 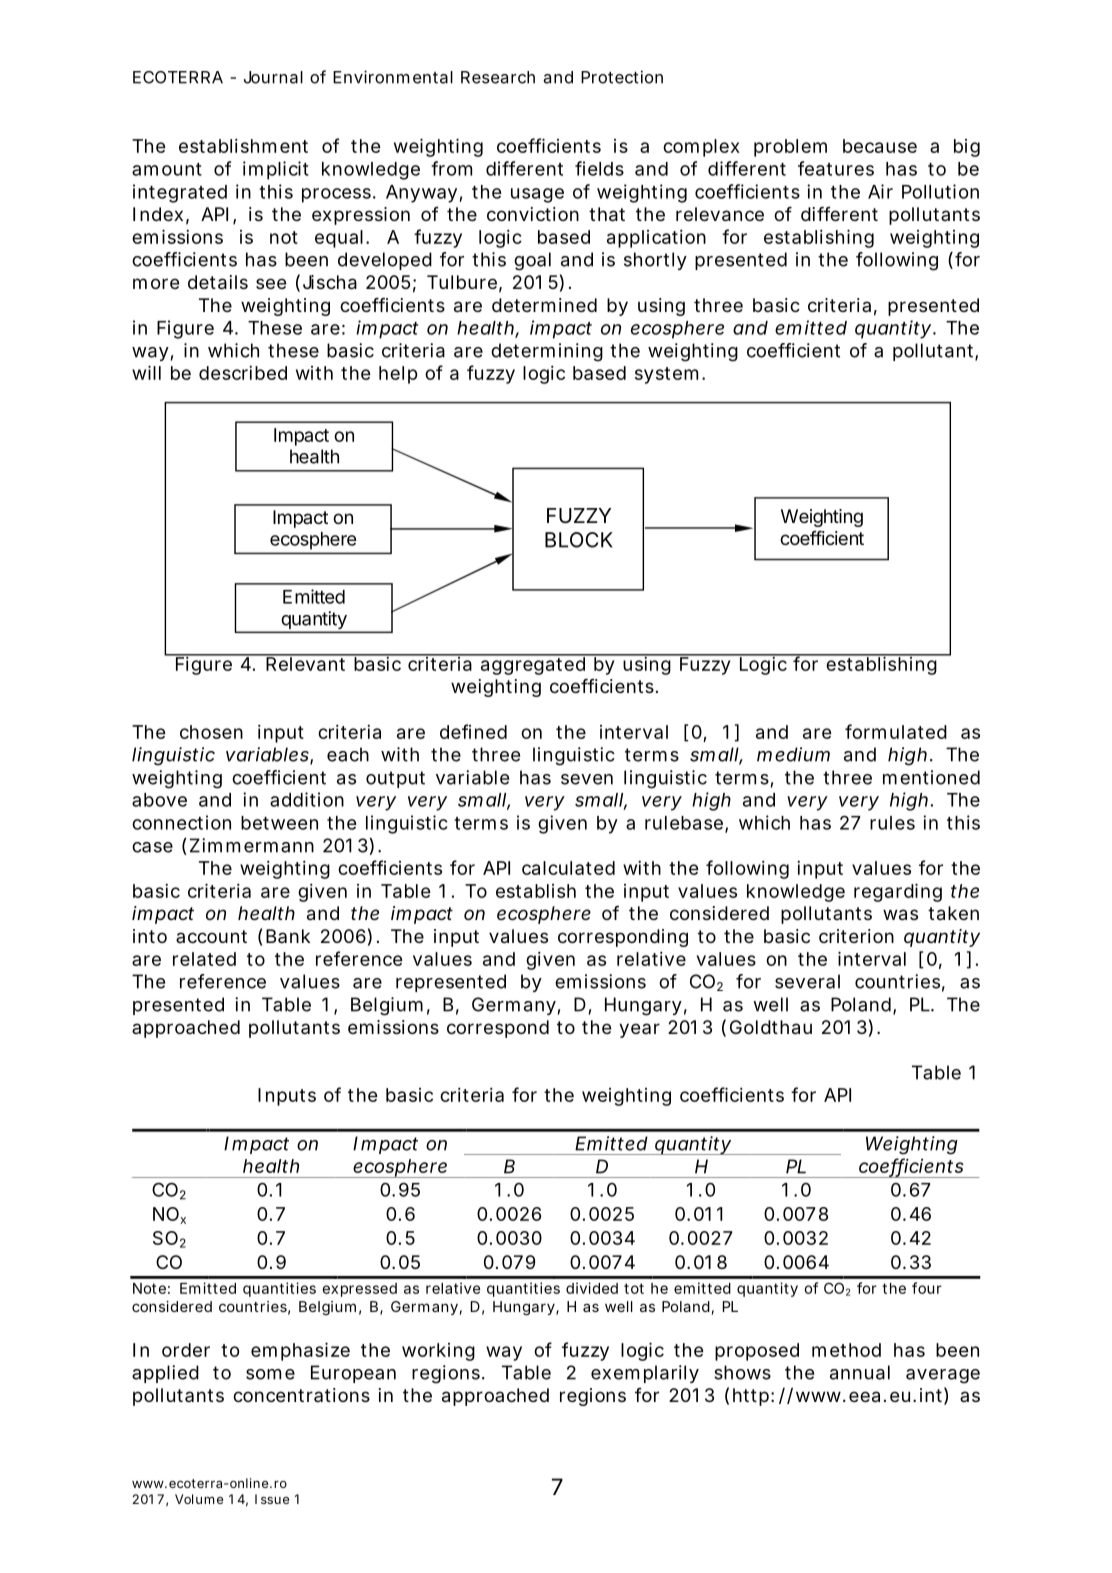 I want to click on that, so click(x=607, y=214).
